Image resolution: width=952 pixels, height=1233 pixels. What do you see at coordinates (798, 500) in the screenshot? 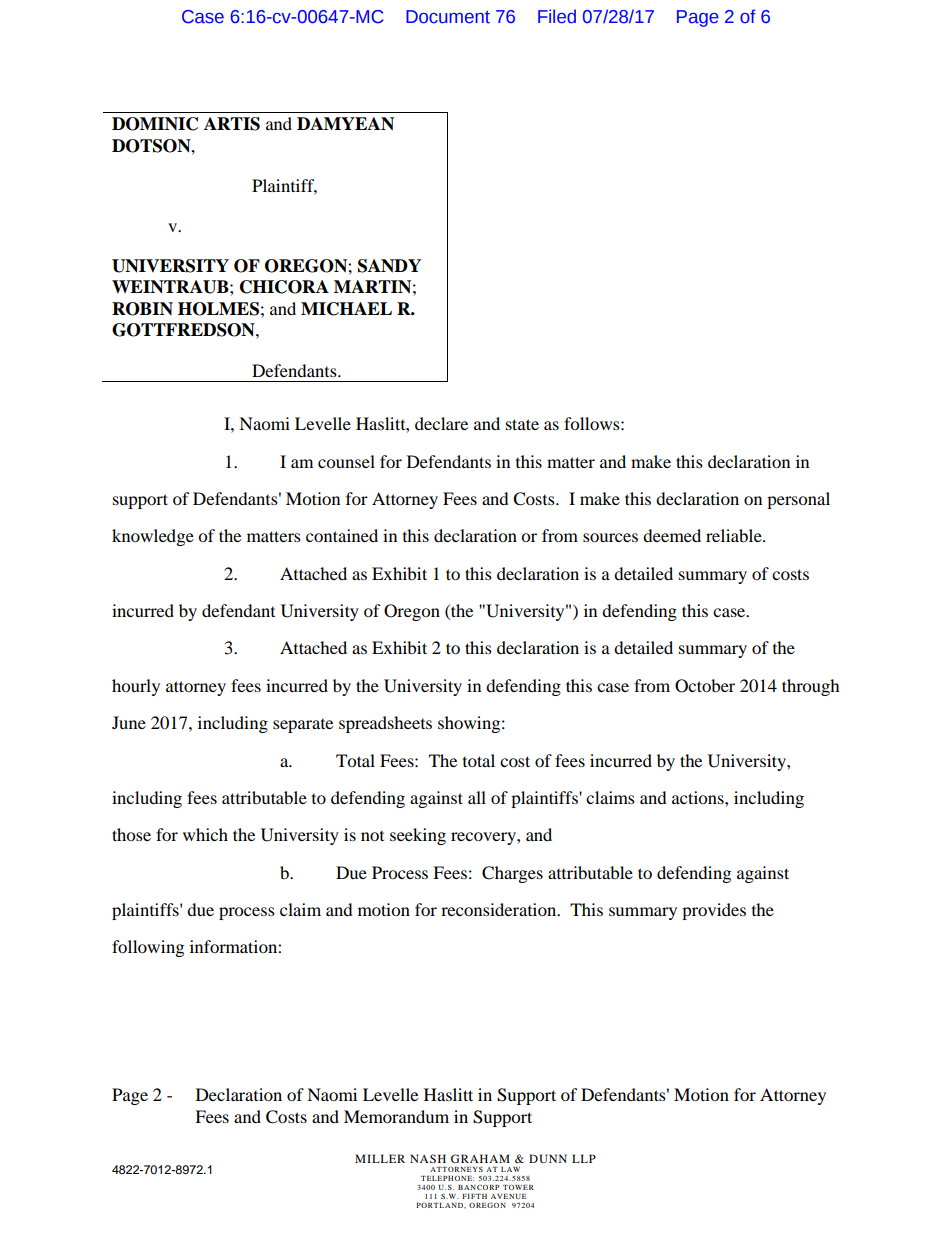
I see `personal` at bounding box center [798, 500].
